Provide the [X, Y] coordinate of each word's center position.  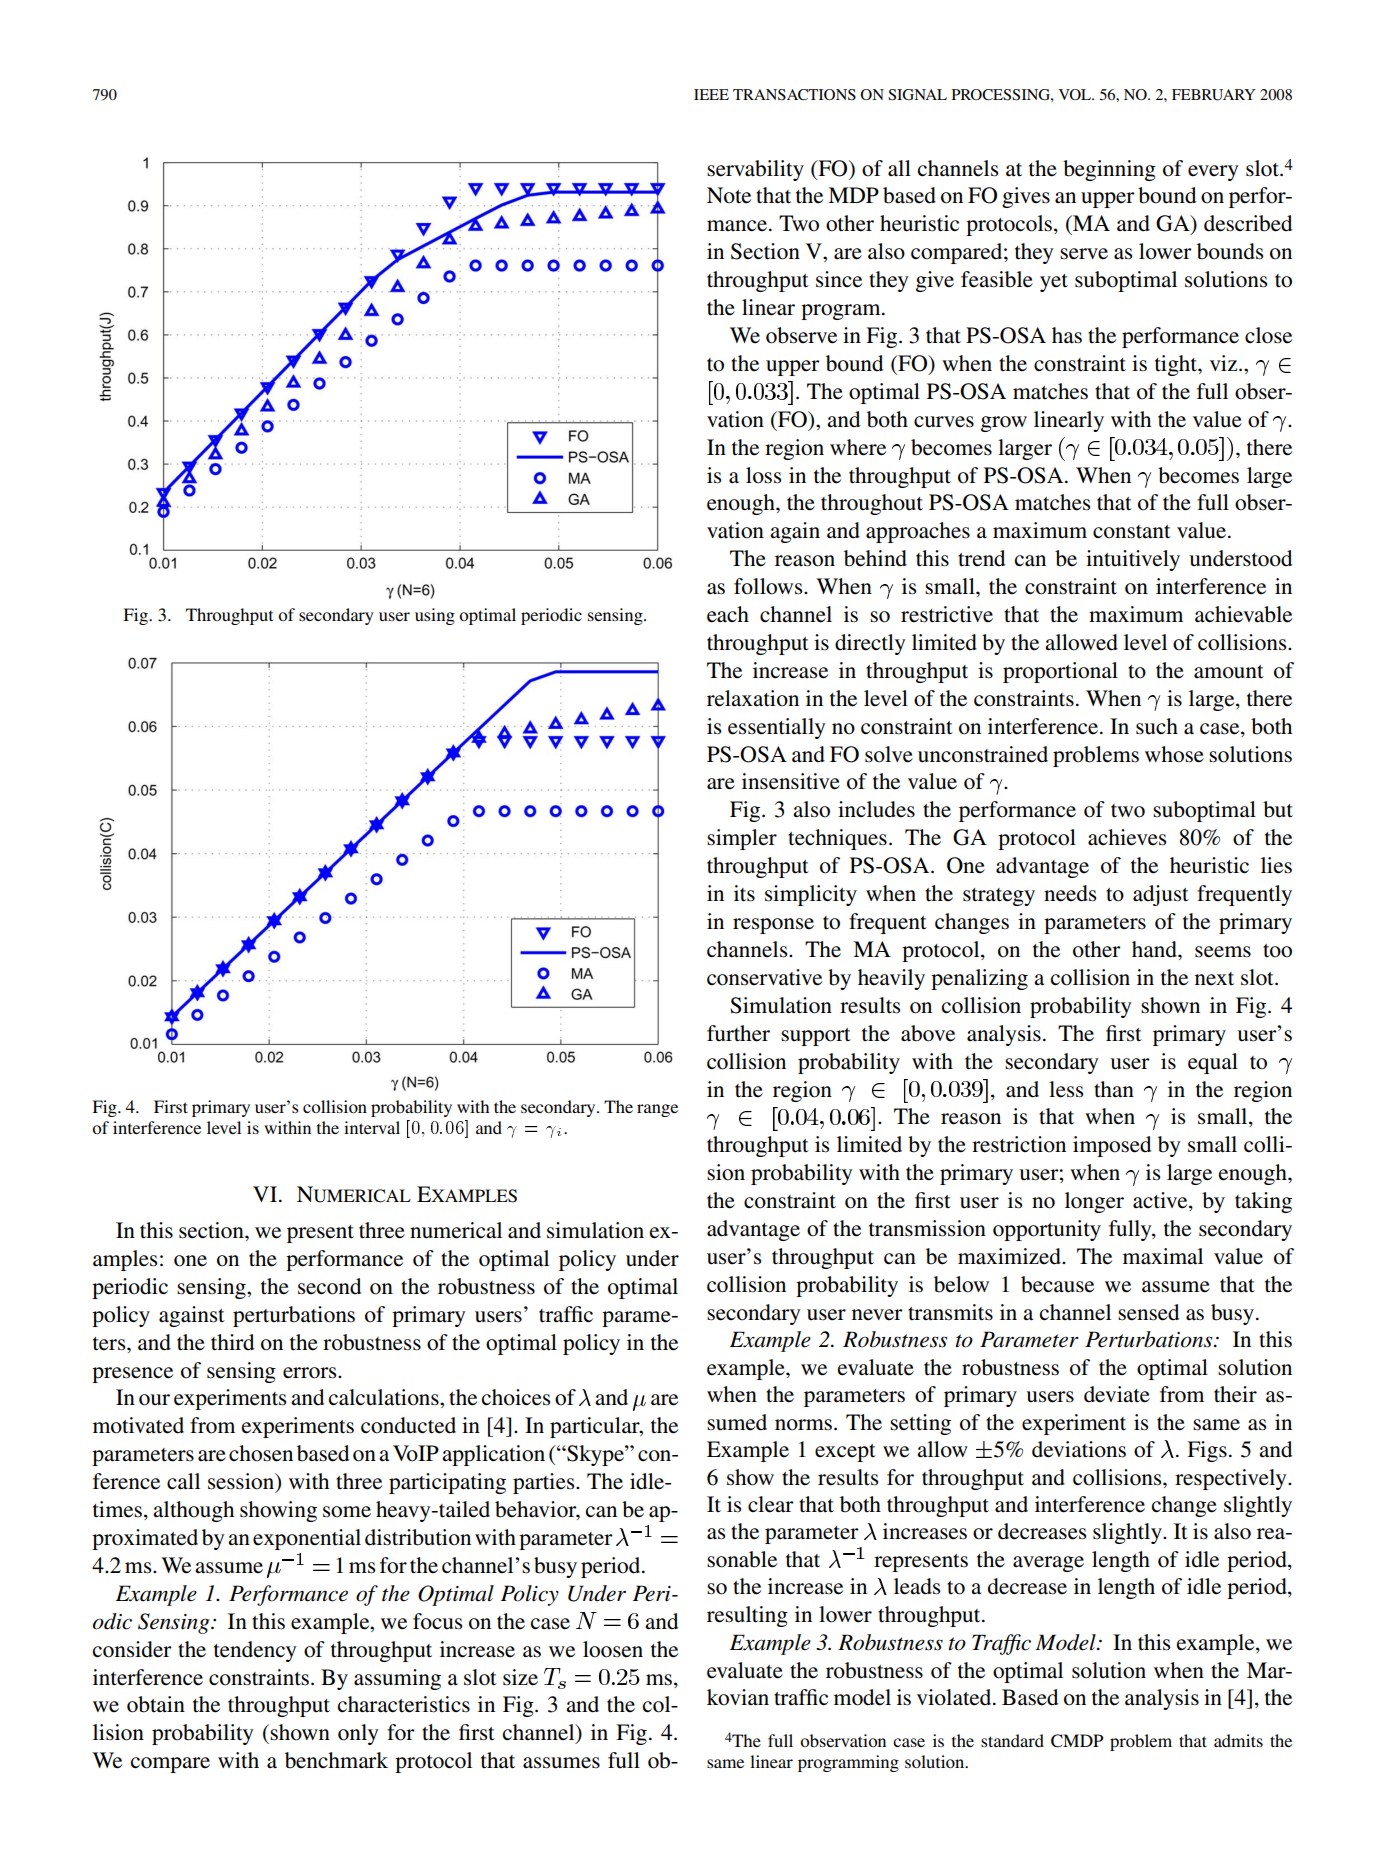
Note [729, 195]
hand [1155, 949]
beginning [1109, 170]
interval [372, 1127]
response [773, 926]
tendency [255, 1651]
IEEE [711, 94]
